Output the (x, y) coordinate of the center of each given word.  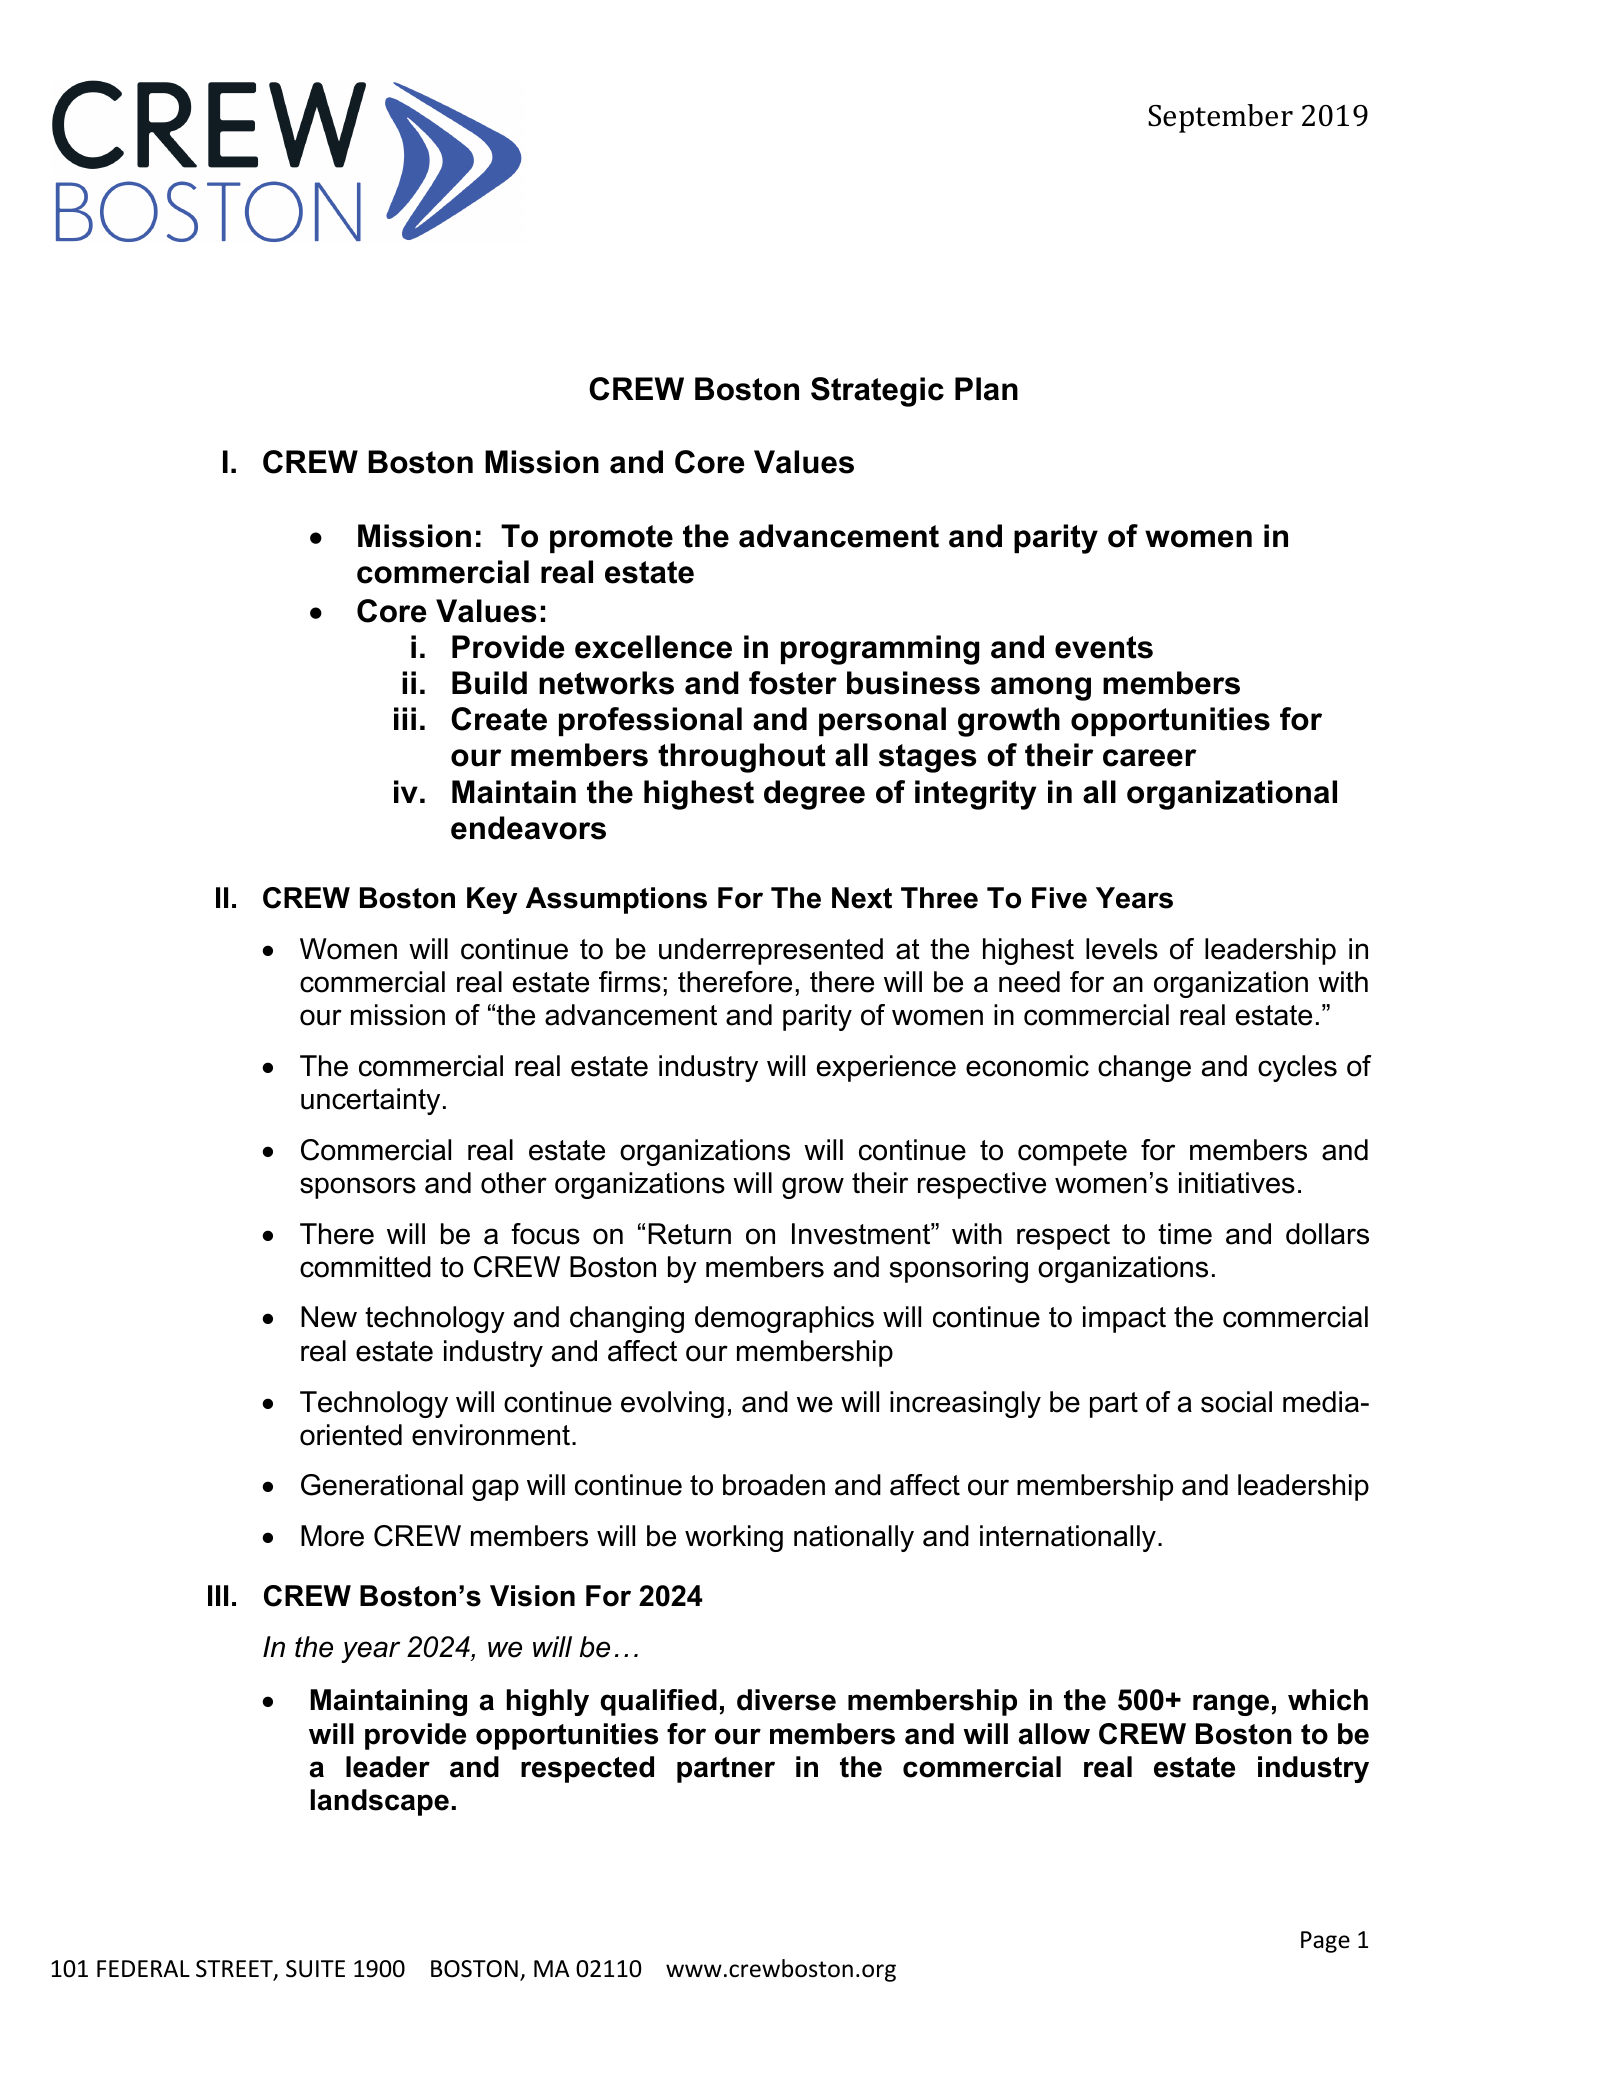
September (1220, 118)
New (329, 1317)
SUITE (315, 1969)
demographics (784, 1319)
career (1150, 758)
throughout (742, 758)
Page (1325, 1942)
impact (1124, 1319)
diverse (786, 1700)
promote (611, 539)
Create (499, 719)
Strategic (877, 392)
